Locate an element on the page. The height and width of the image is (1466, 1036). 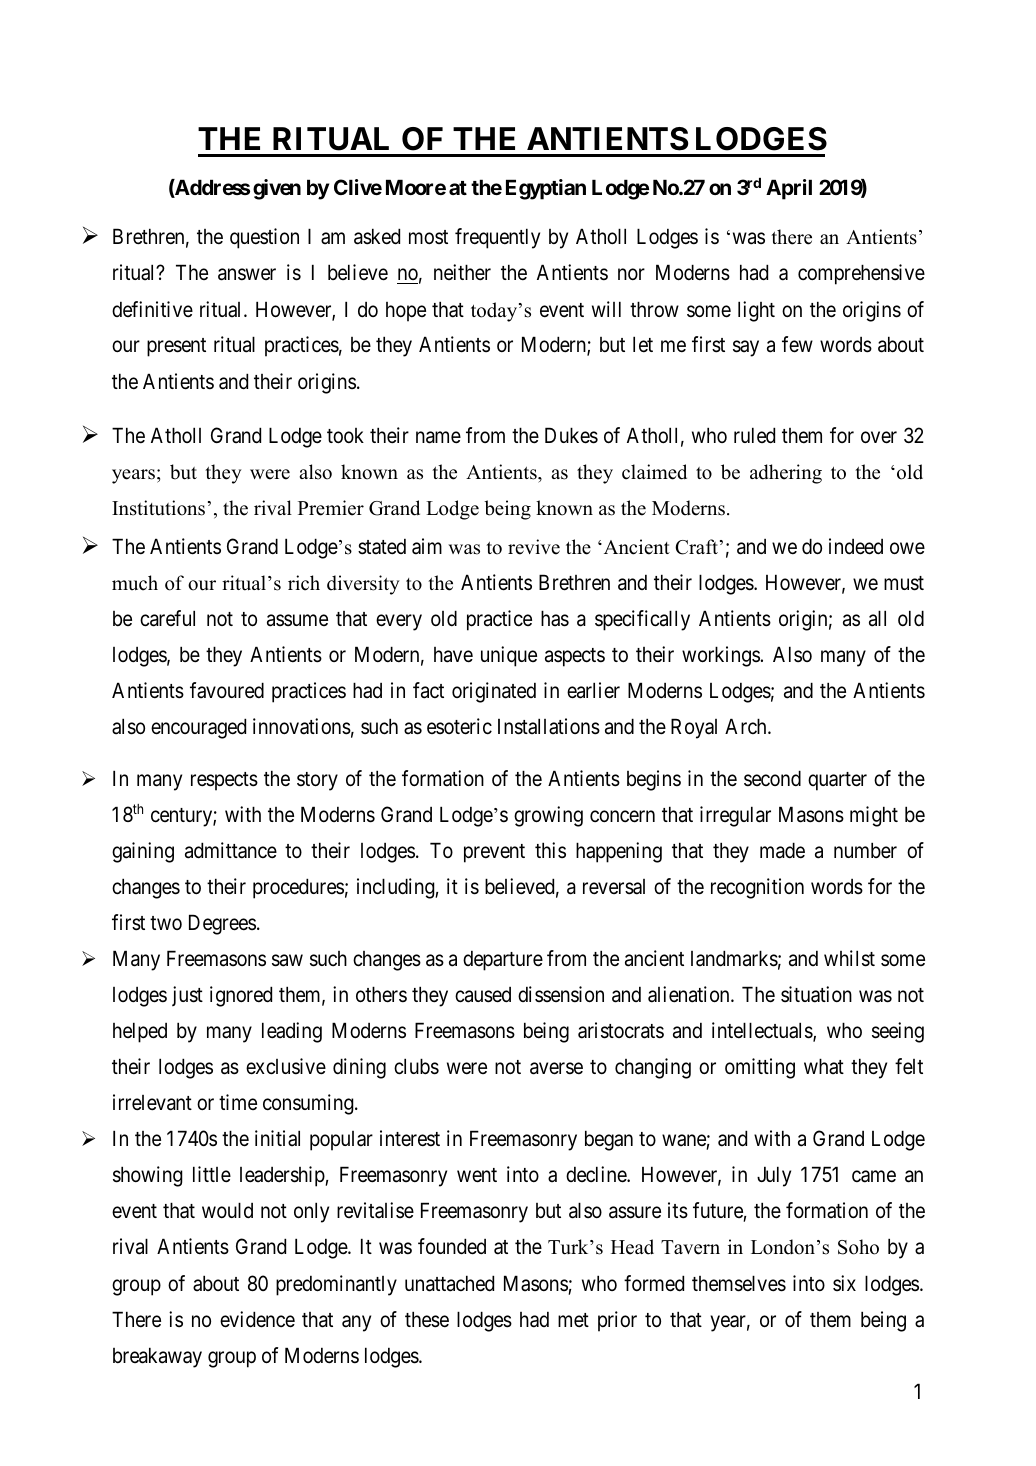
frequently is located at coordinates (497, 238).
